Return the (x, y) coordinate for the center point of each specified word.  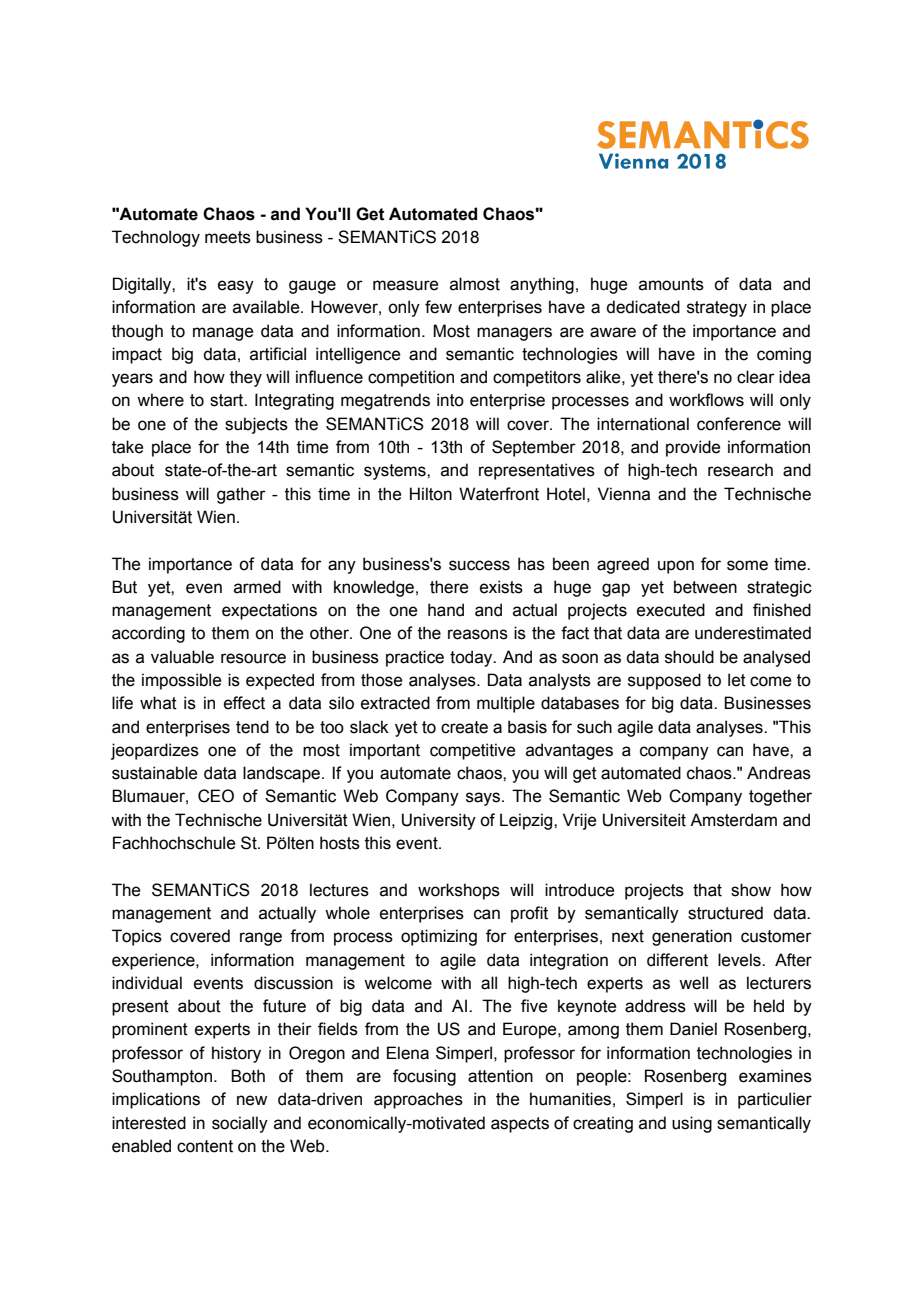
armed (257, 587)
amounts (671, 284)
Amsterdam (733, 820)
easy (236, 287)
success (479, 565)
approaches (418, 1100)
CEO (216, 796)
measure (405, 285)
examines (775, 1076)
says (483, 799)
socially (240, 1124)
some (747, 565)
